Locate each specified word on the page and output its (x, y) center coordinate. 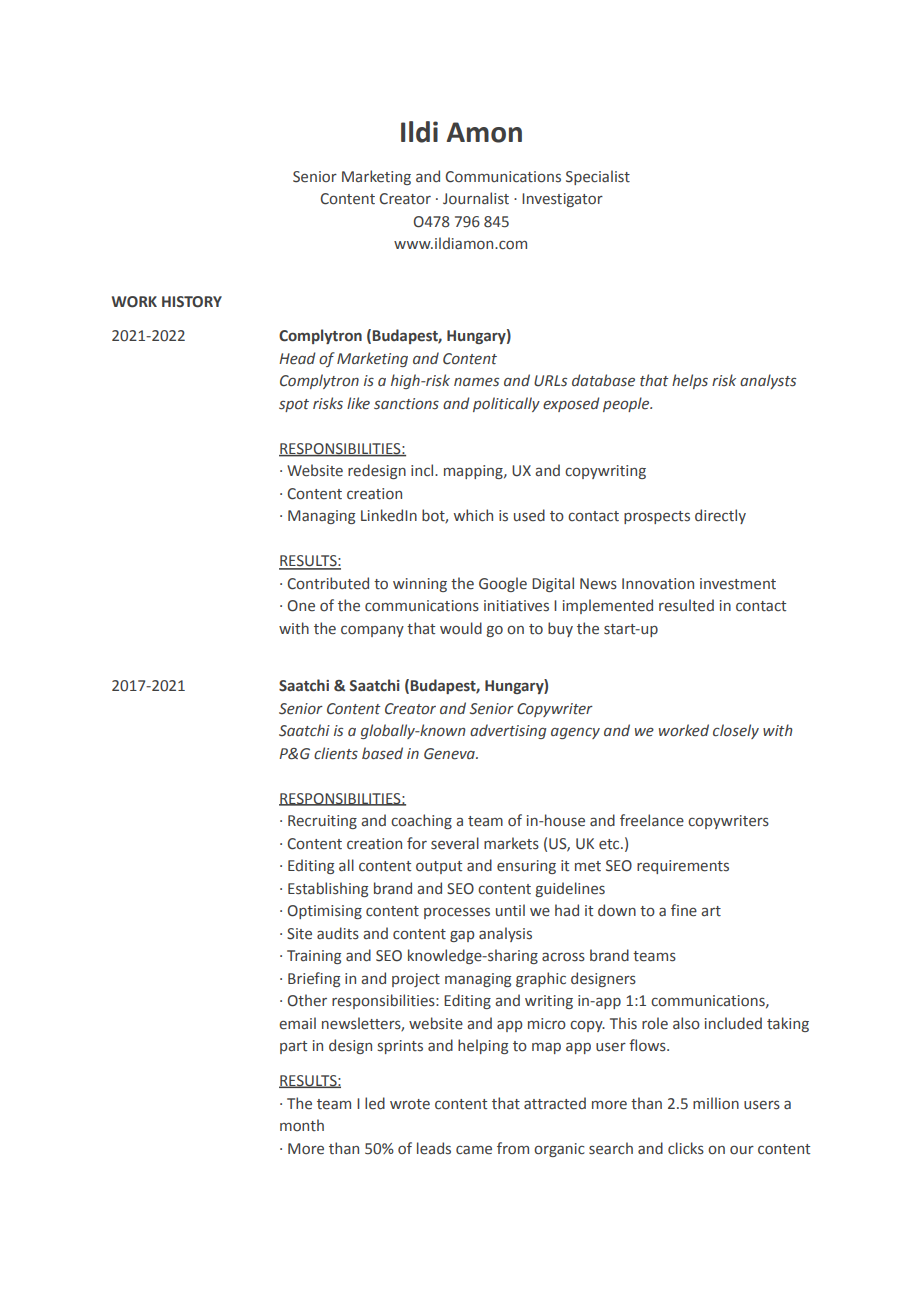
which (473, 515)
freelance (652, 820)
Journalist (476, 198)
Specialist (598, 177)
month (302, 1125)
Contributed (328, 583)
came (474, 1150)
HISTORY (192, 302)
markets (511, 843)
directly (720, 516)
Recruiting (322, 822)
